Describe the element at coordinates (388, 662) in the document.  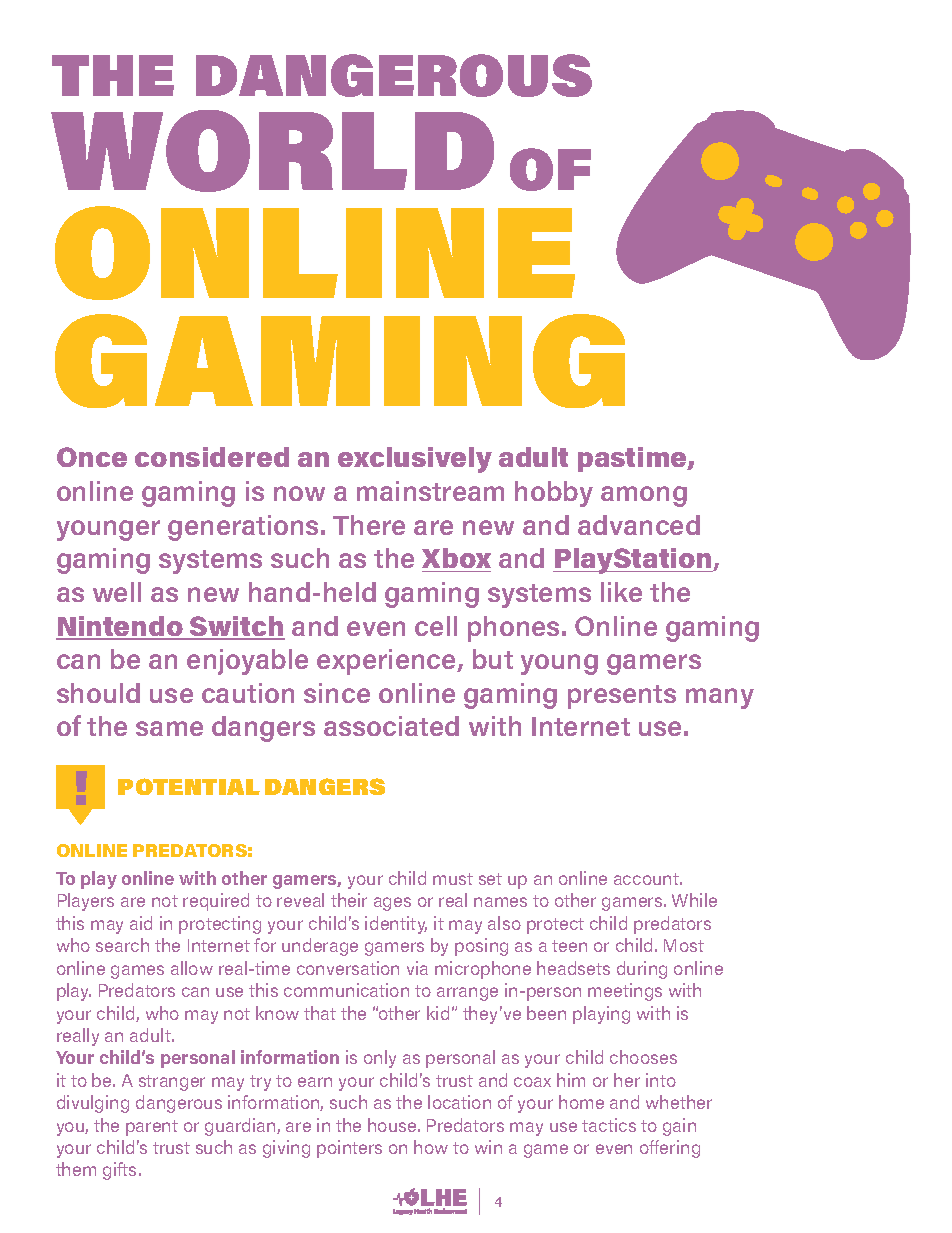
I see `experience` at that location.
